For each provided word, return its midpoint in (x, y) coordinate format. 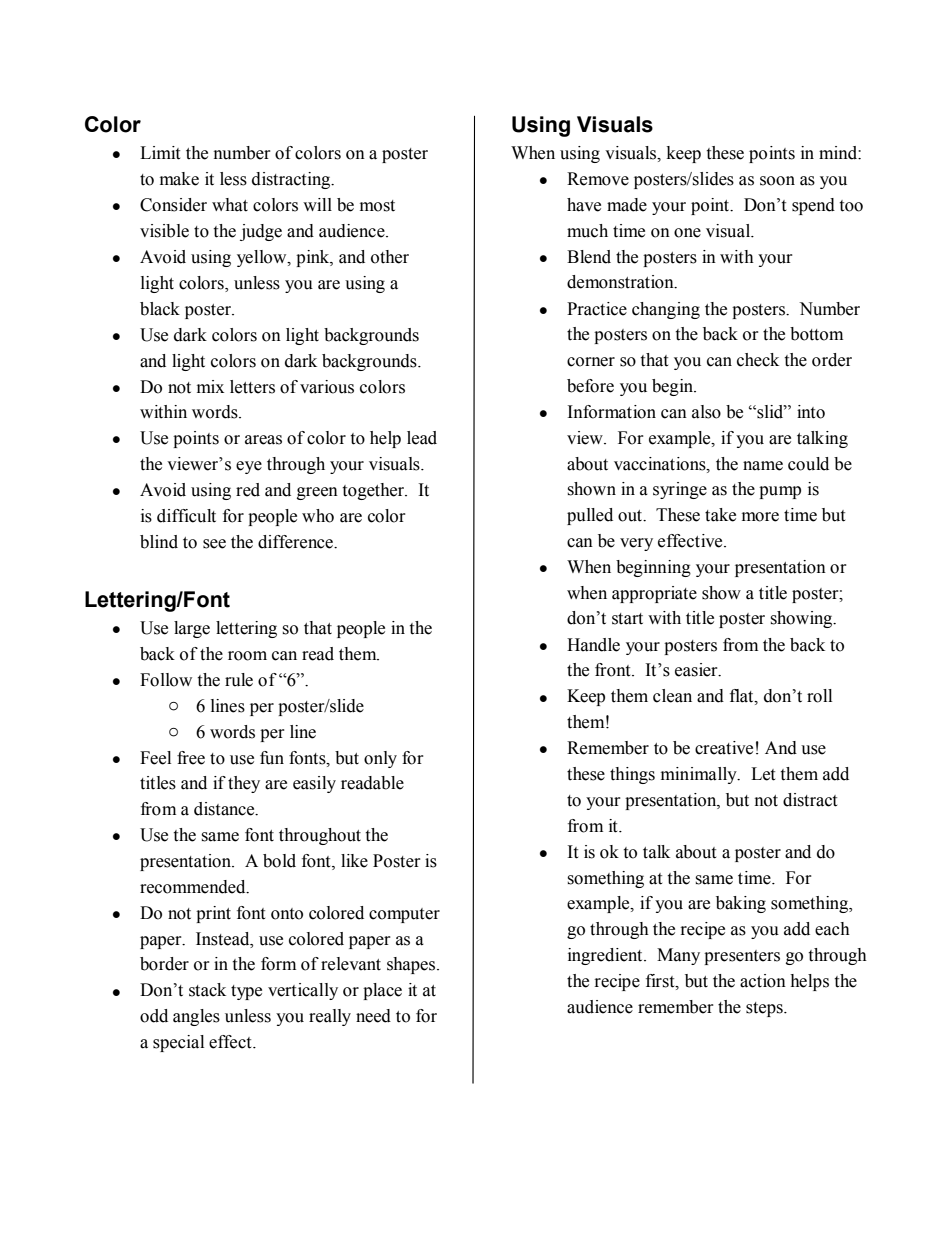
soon (777, 181)
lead (422, 438)
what (230, 205)
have (584, 205)
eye (249, 467)
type (246, 992)
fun (272, 758)
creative (724, 748)
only (380, 759)
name (763, 466)
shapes (412, 965)
